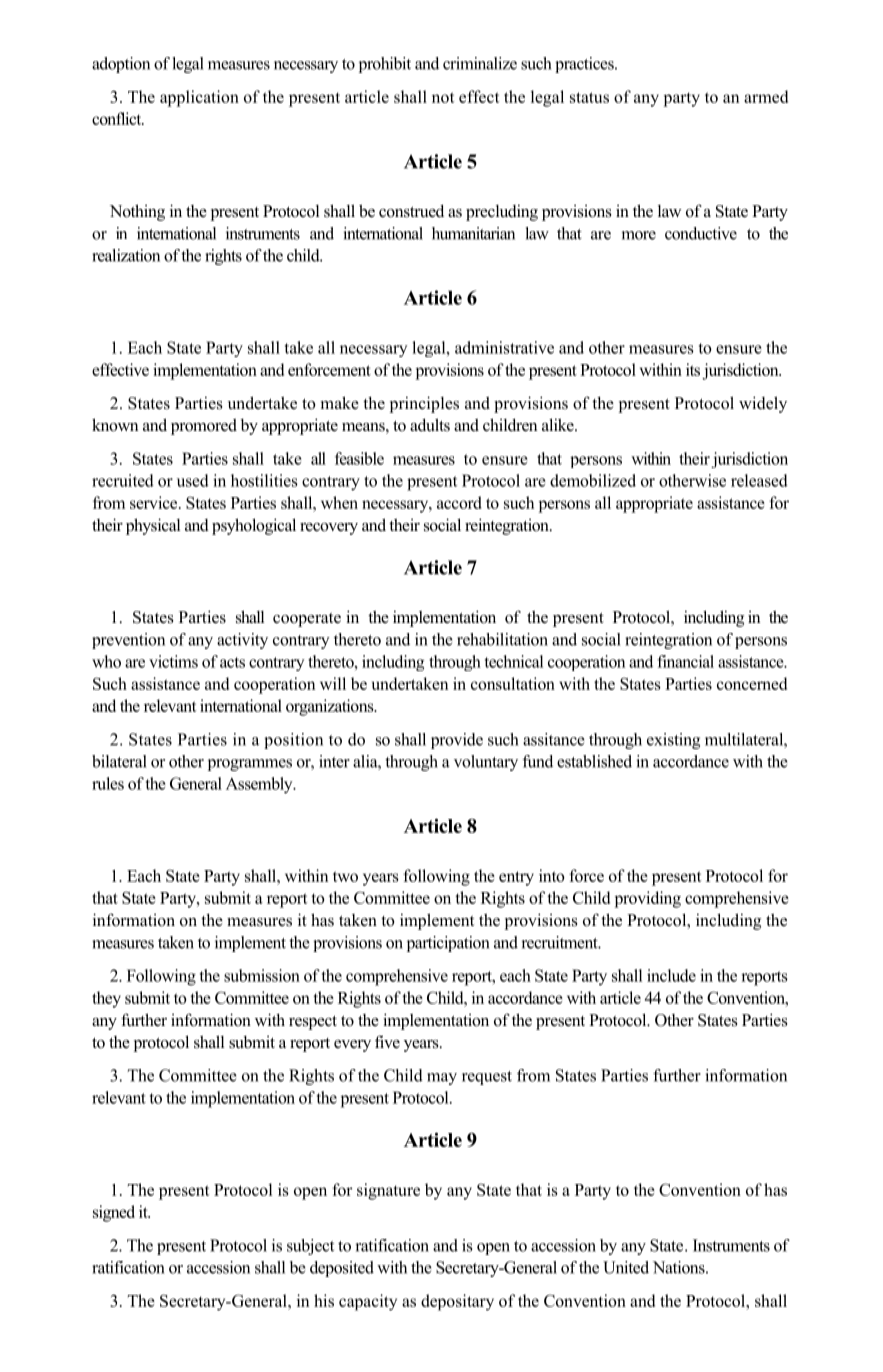 This image has width=883, height=1372. What do you see at coordinates (457, 741) in the image?
I see `provide` at bounding box center [457, 741].
